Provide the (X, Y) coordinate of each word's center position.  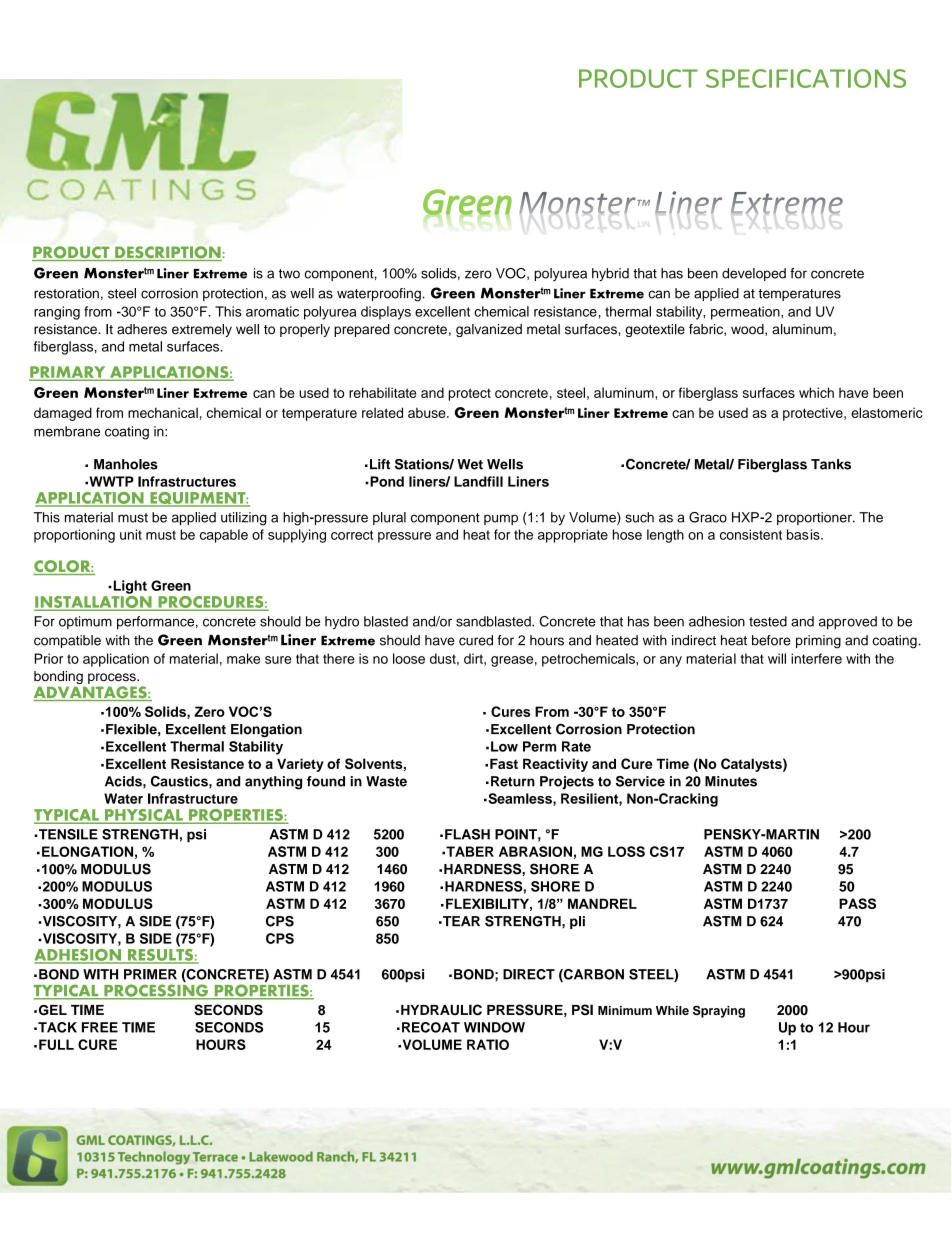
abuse (428, 413)
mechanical (163, 412)
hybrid (610, 274)
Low (504, 746)
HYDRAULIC (441, 1010)
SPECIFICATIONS (806, 78)
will (777, 658)
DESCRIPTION (168, 253)
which (816, 392)
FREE (100, 1027)
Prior (48, 658)
